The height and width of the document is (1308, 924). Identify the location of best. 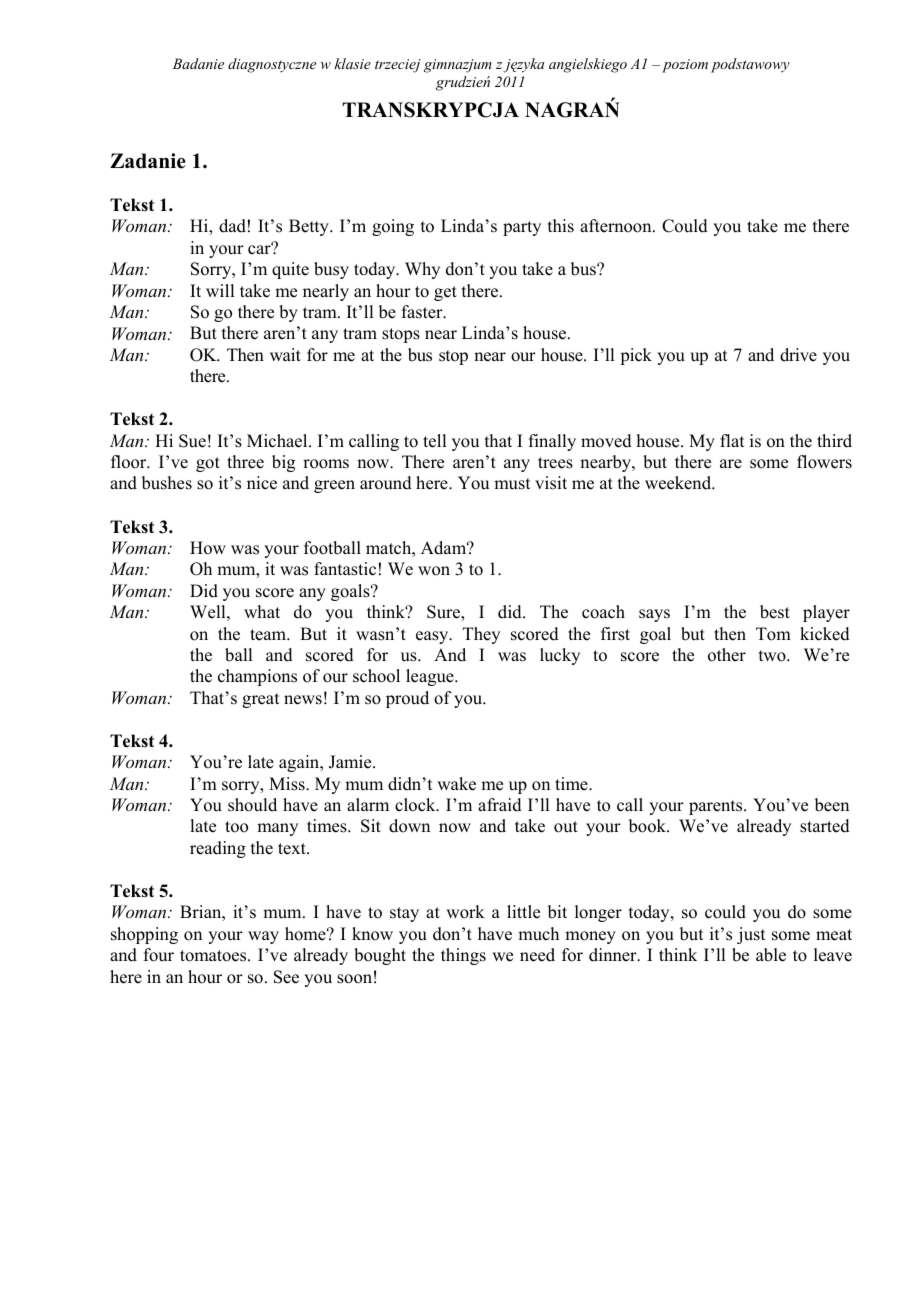
(775, 612).
